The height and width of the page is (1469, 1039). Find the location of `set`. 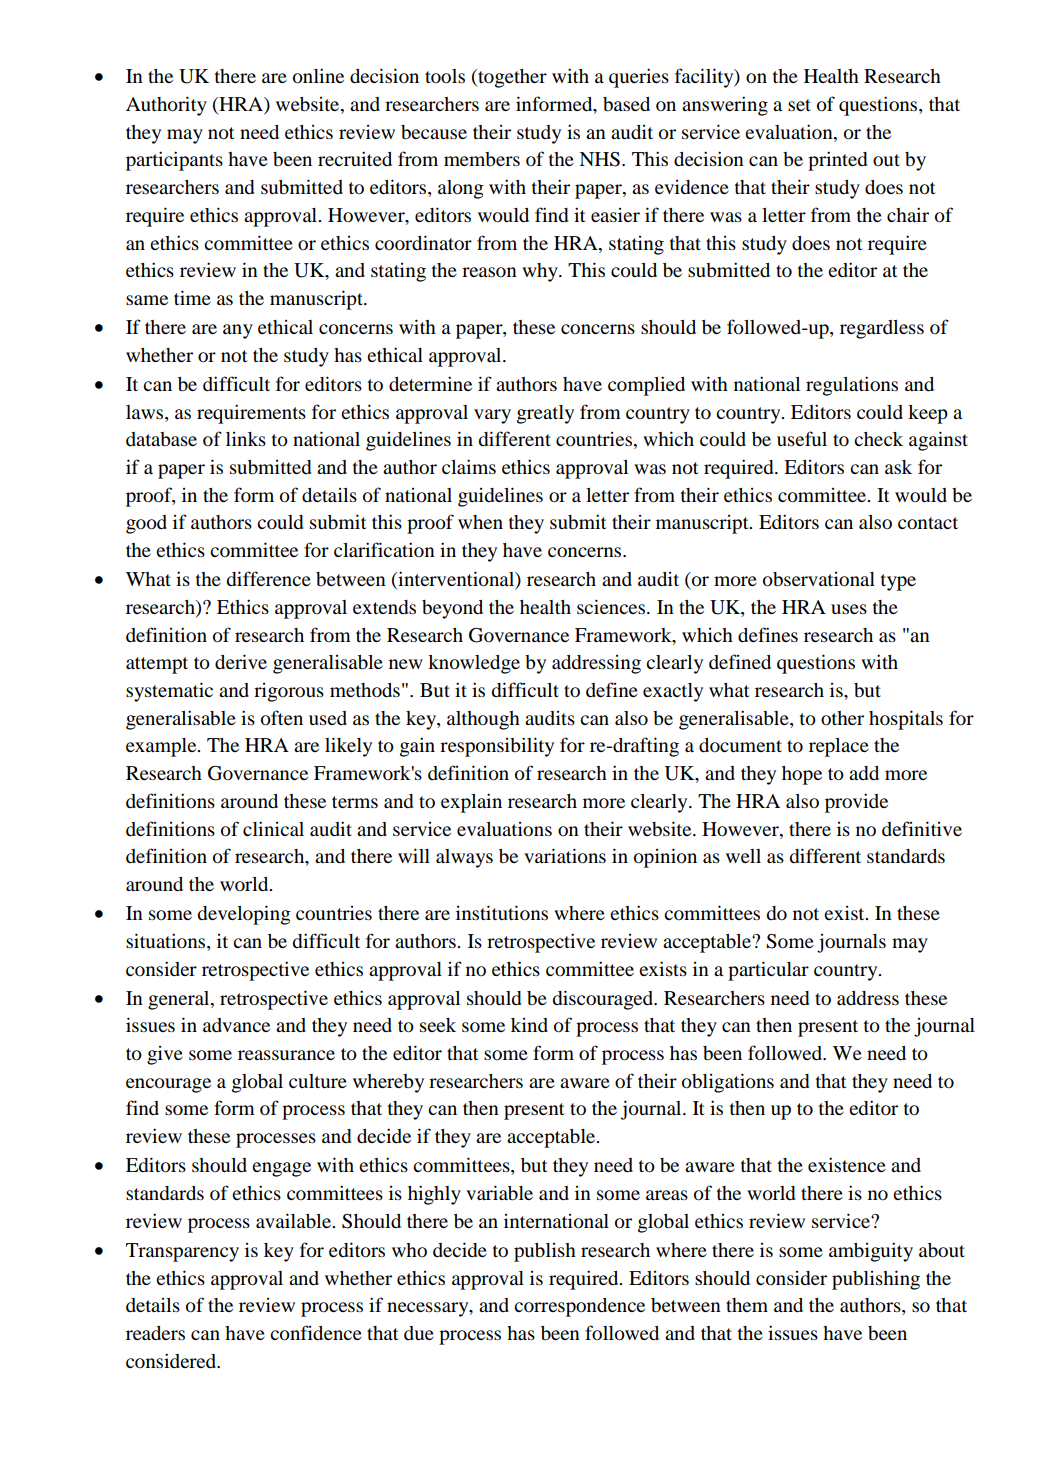

set is located at coordinates (799, 105).
